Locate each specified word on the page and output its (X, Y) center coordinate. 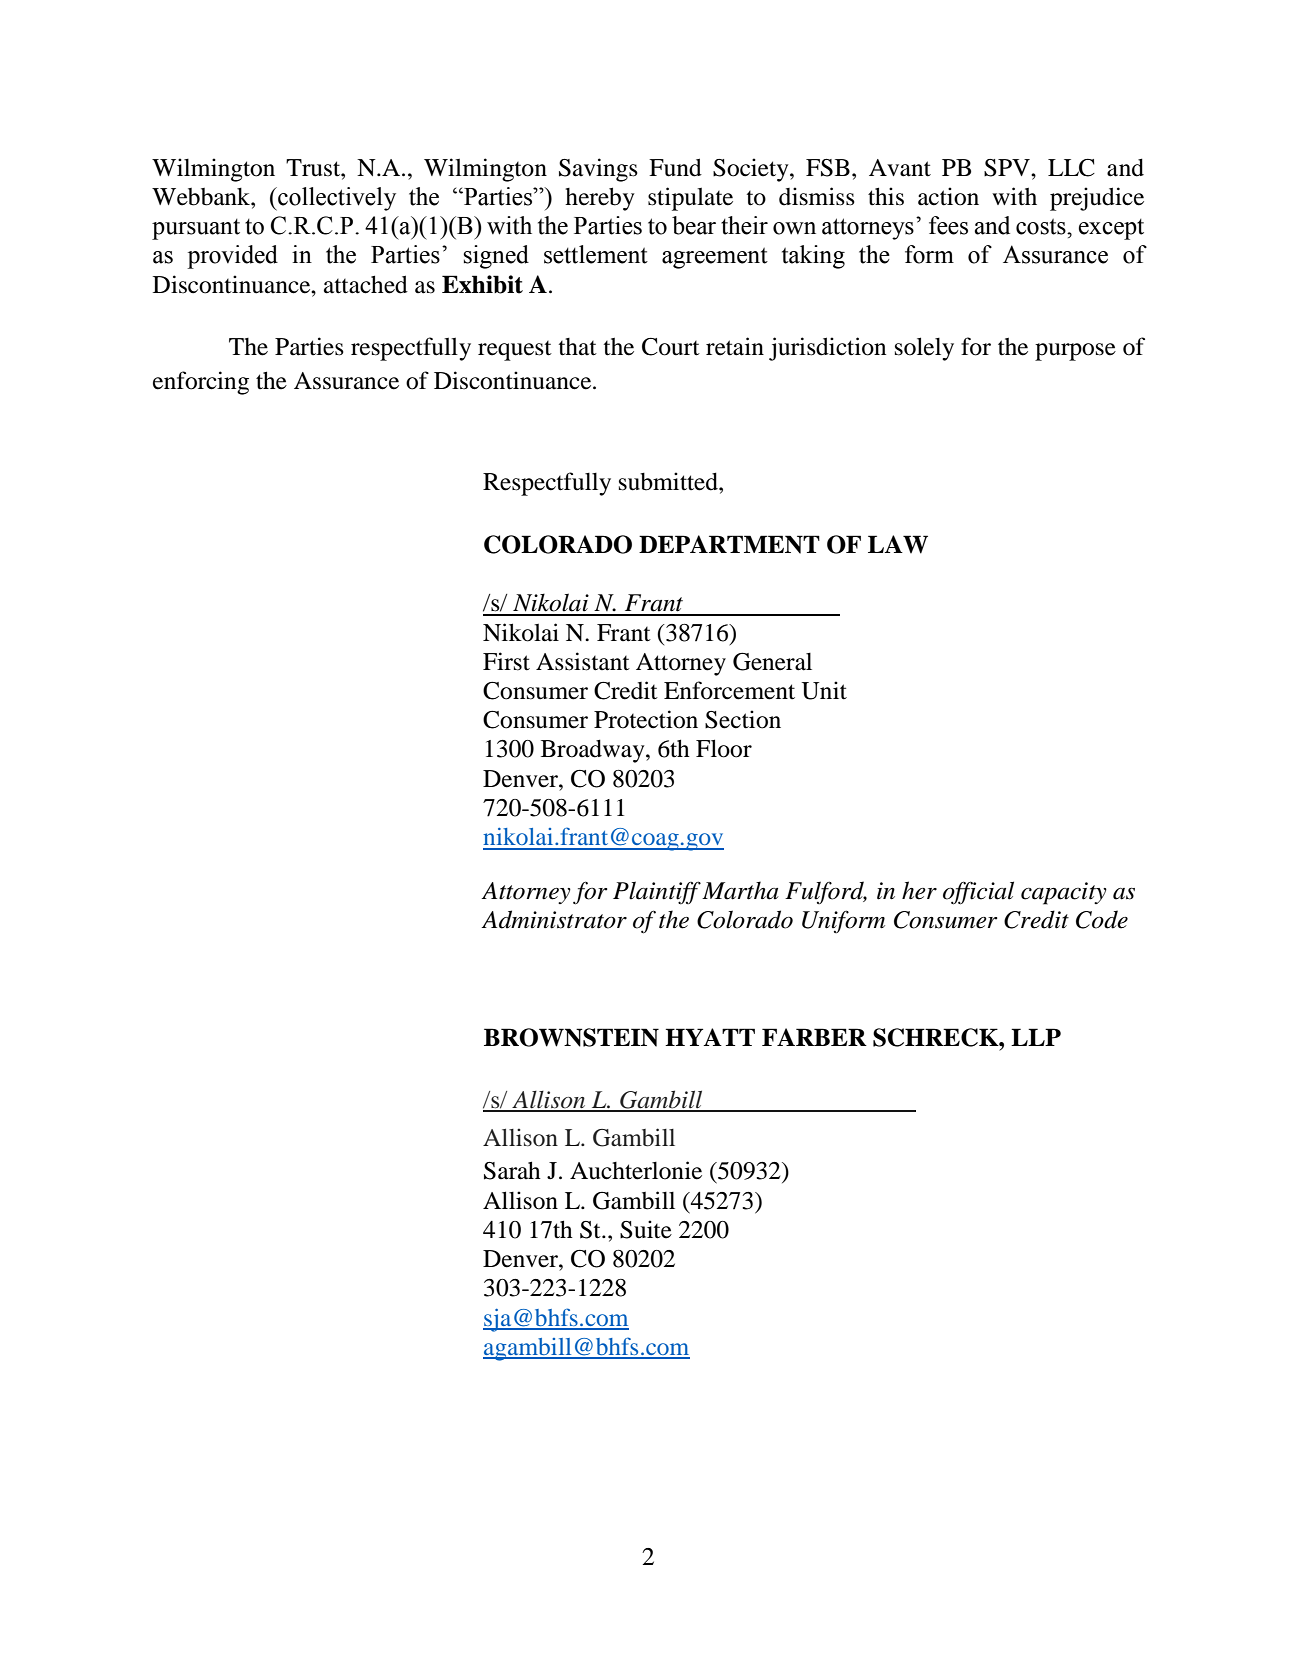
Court (671, 347)
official (978, 893)
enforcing (201, 383)
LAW (898, 544)
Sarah (512, 1170)
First (506, 661)
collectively (336, 199)
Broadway (594, 751)
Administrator (554, 919)
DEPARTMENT (729, 544)
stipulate (690, 199)
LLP (1036, 1037)
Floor (724, 748)
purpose (1075, 352)
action (948, 196)
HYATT (710, 1037)
